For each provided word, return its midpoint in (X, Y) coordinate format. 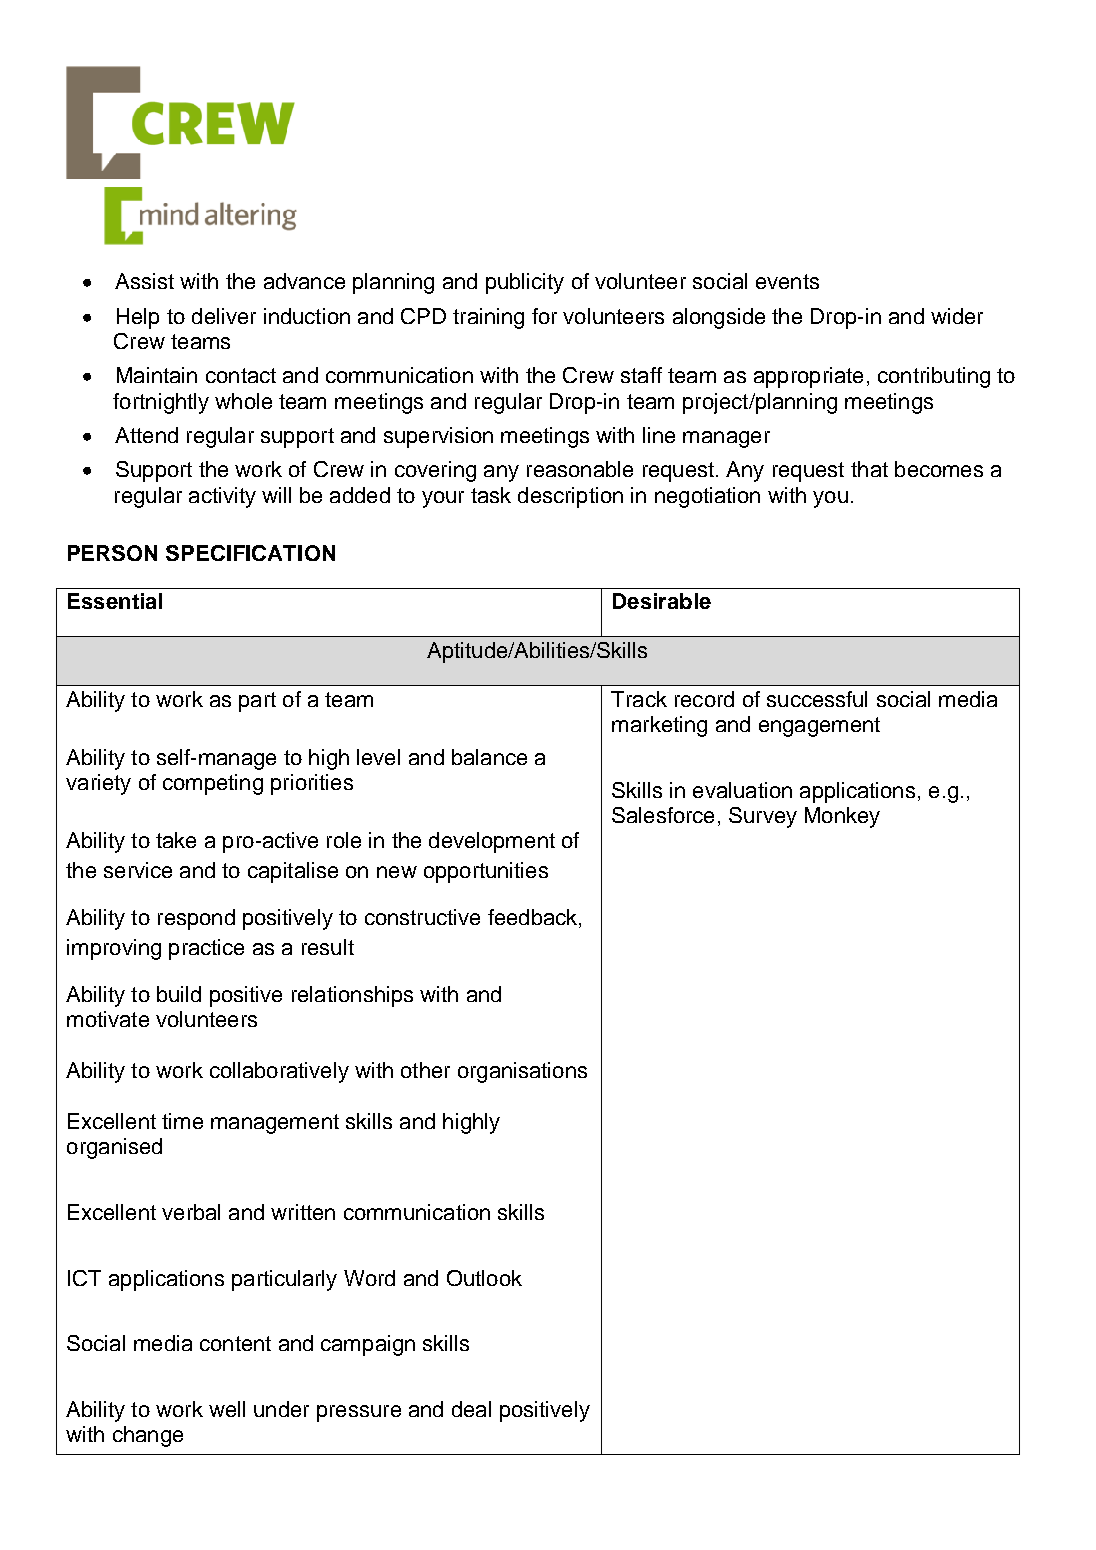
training (488, 318)
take (176, 840)
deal (471, 1409)
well (227, 1409)
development (492, 842)
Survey (763, 817)
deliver (224, 316)
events (787, 281)
